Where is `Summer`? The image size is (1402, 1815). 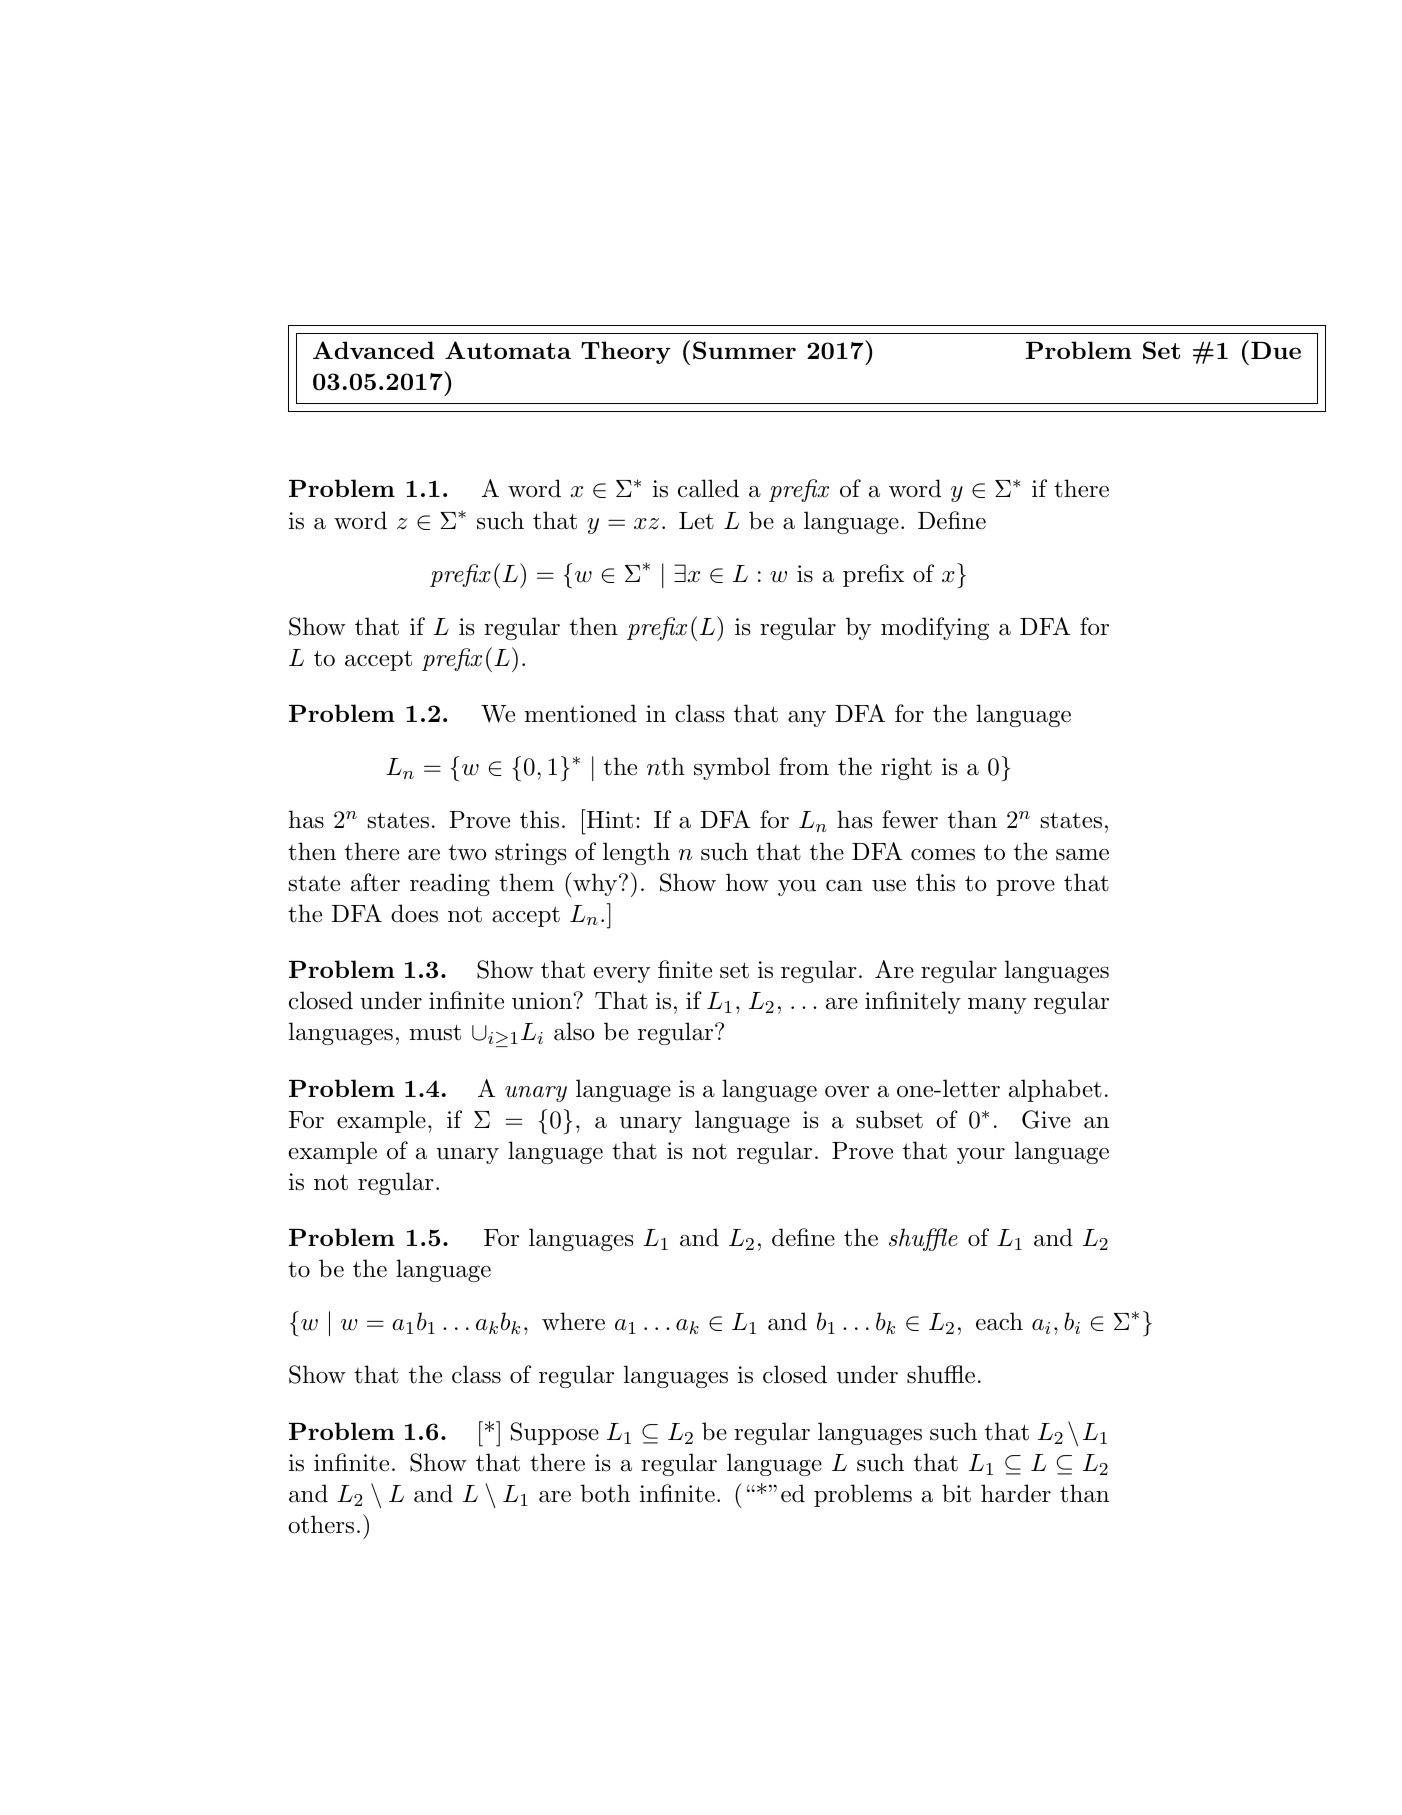 Summer is located at coordinates (744, 350).
